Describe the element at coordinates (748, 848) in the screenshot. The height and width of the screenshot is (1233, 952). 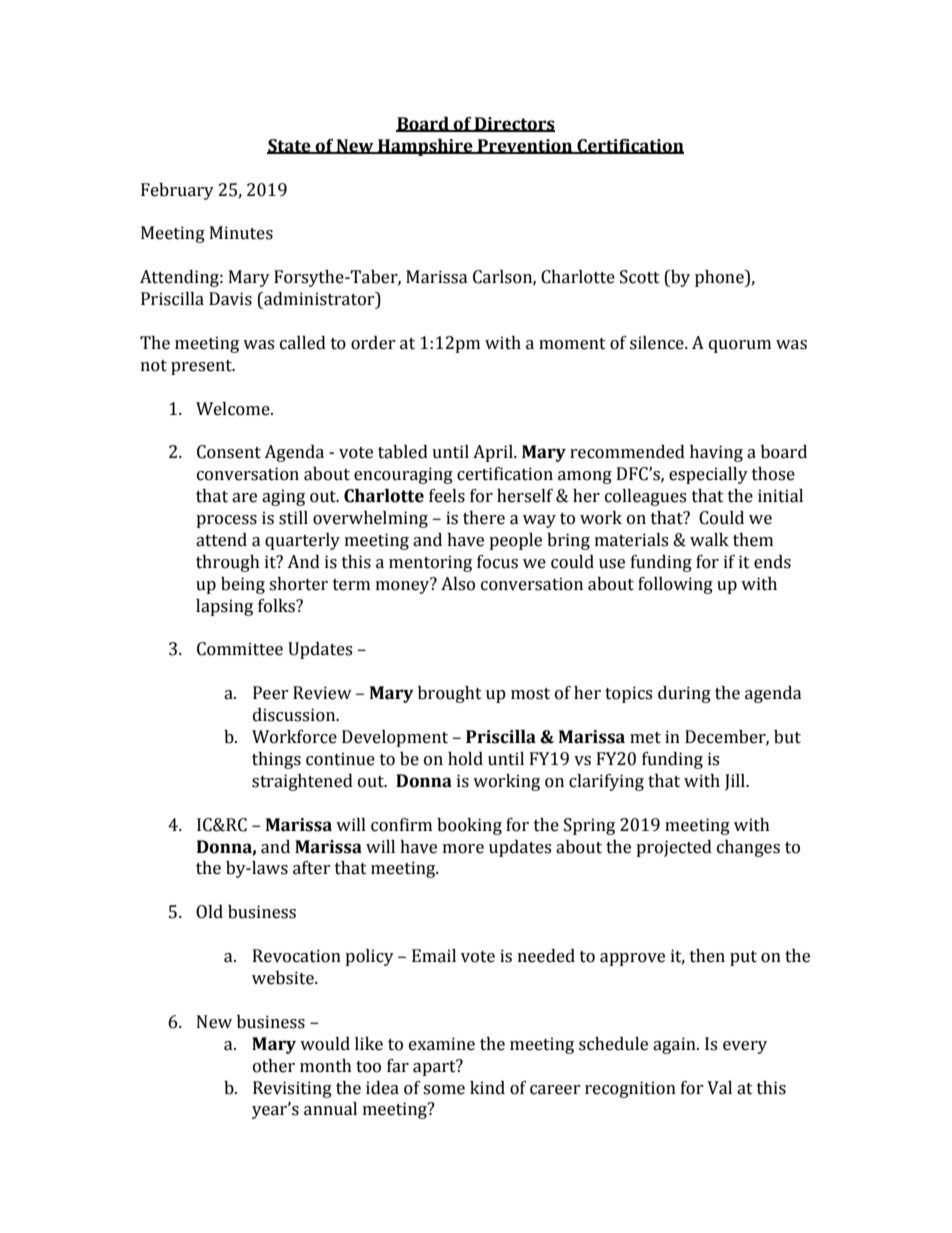
I see `changes` at that location.
